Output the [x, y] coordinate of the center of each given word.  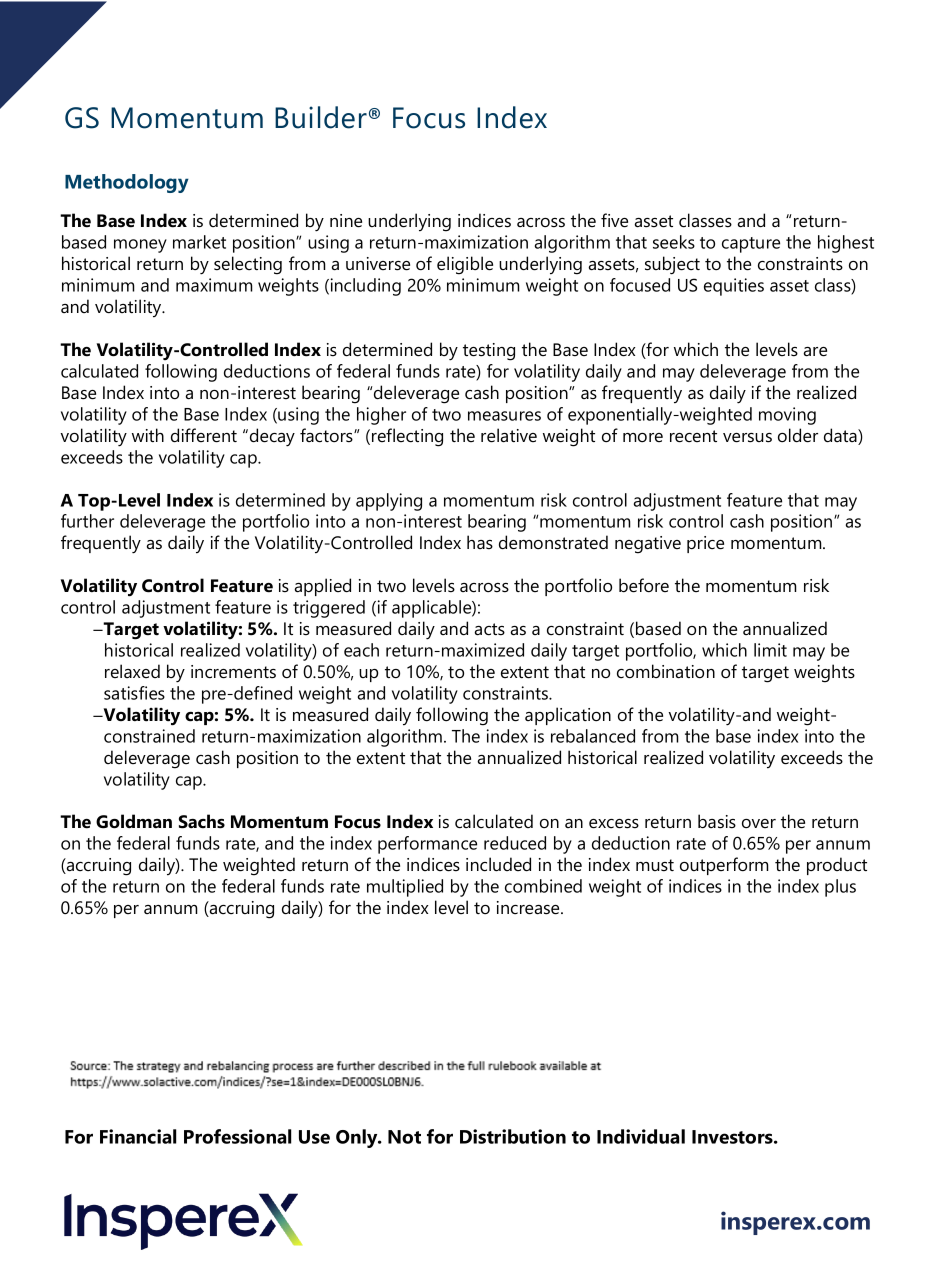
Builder [321, 117]
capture [751, 245]
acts [489, 629]
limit [770, 650]
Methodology [127, 183]
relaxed [132, 671]
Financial [138, 1136]
